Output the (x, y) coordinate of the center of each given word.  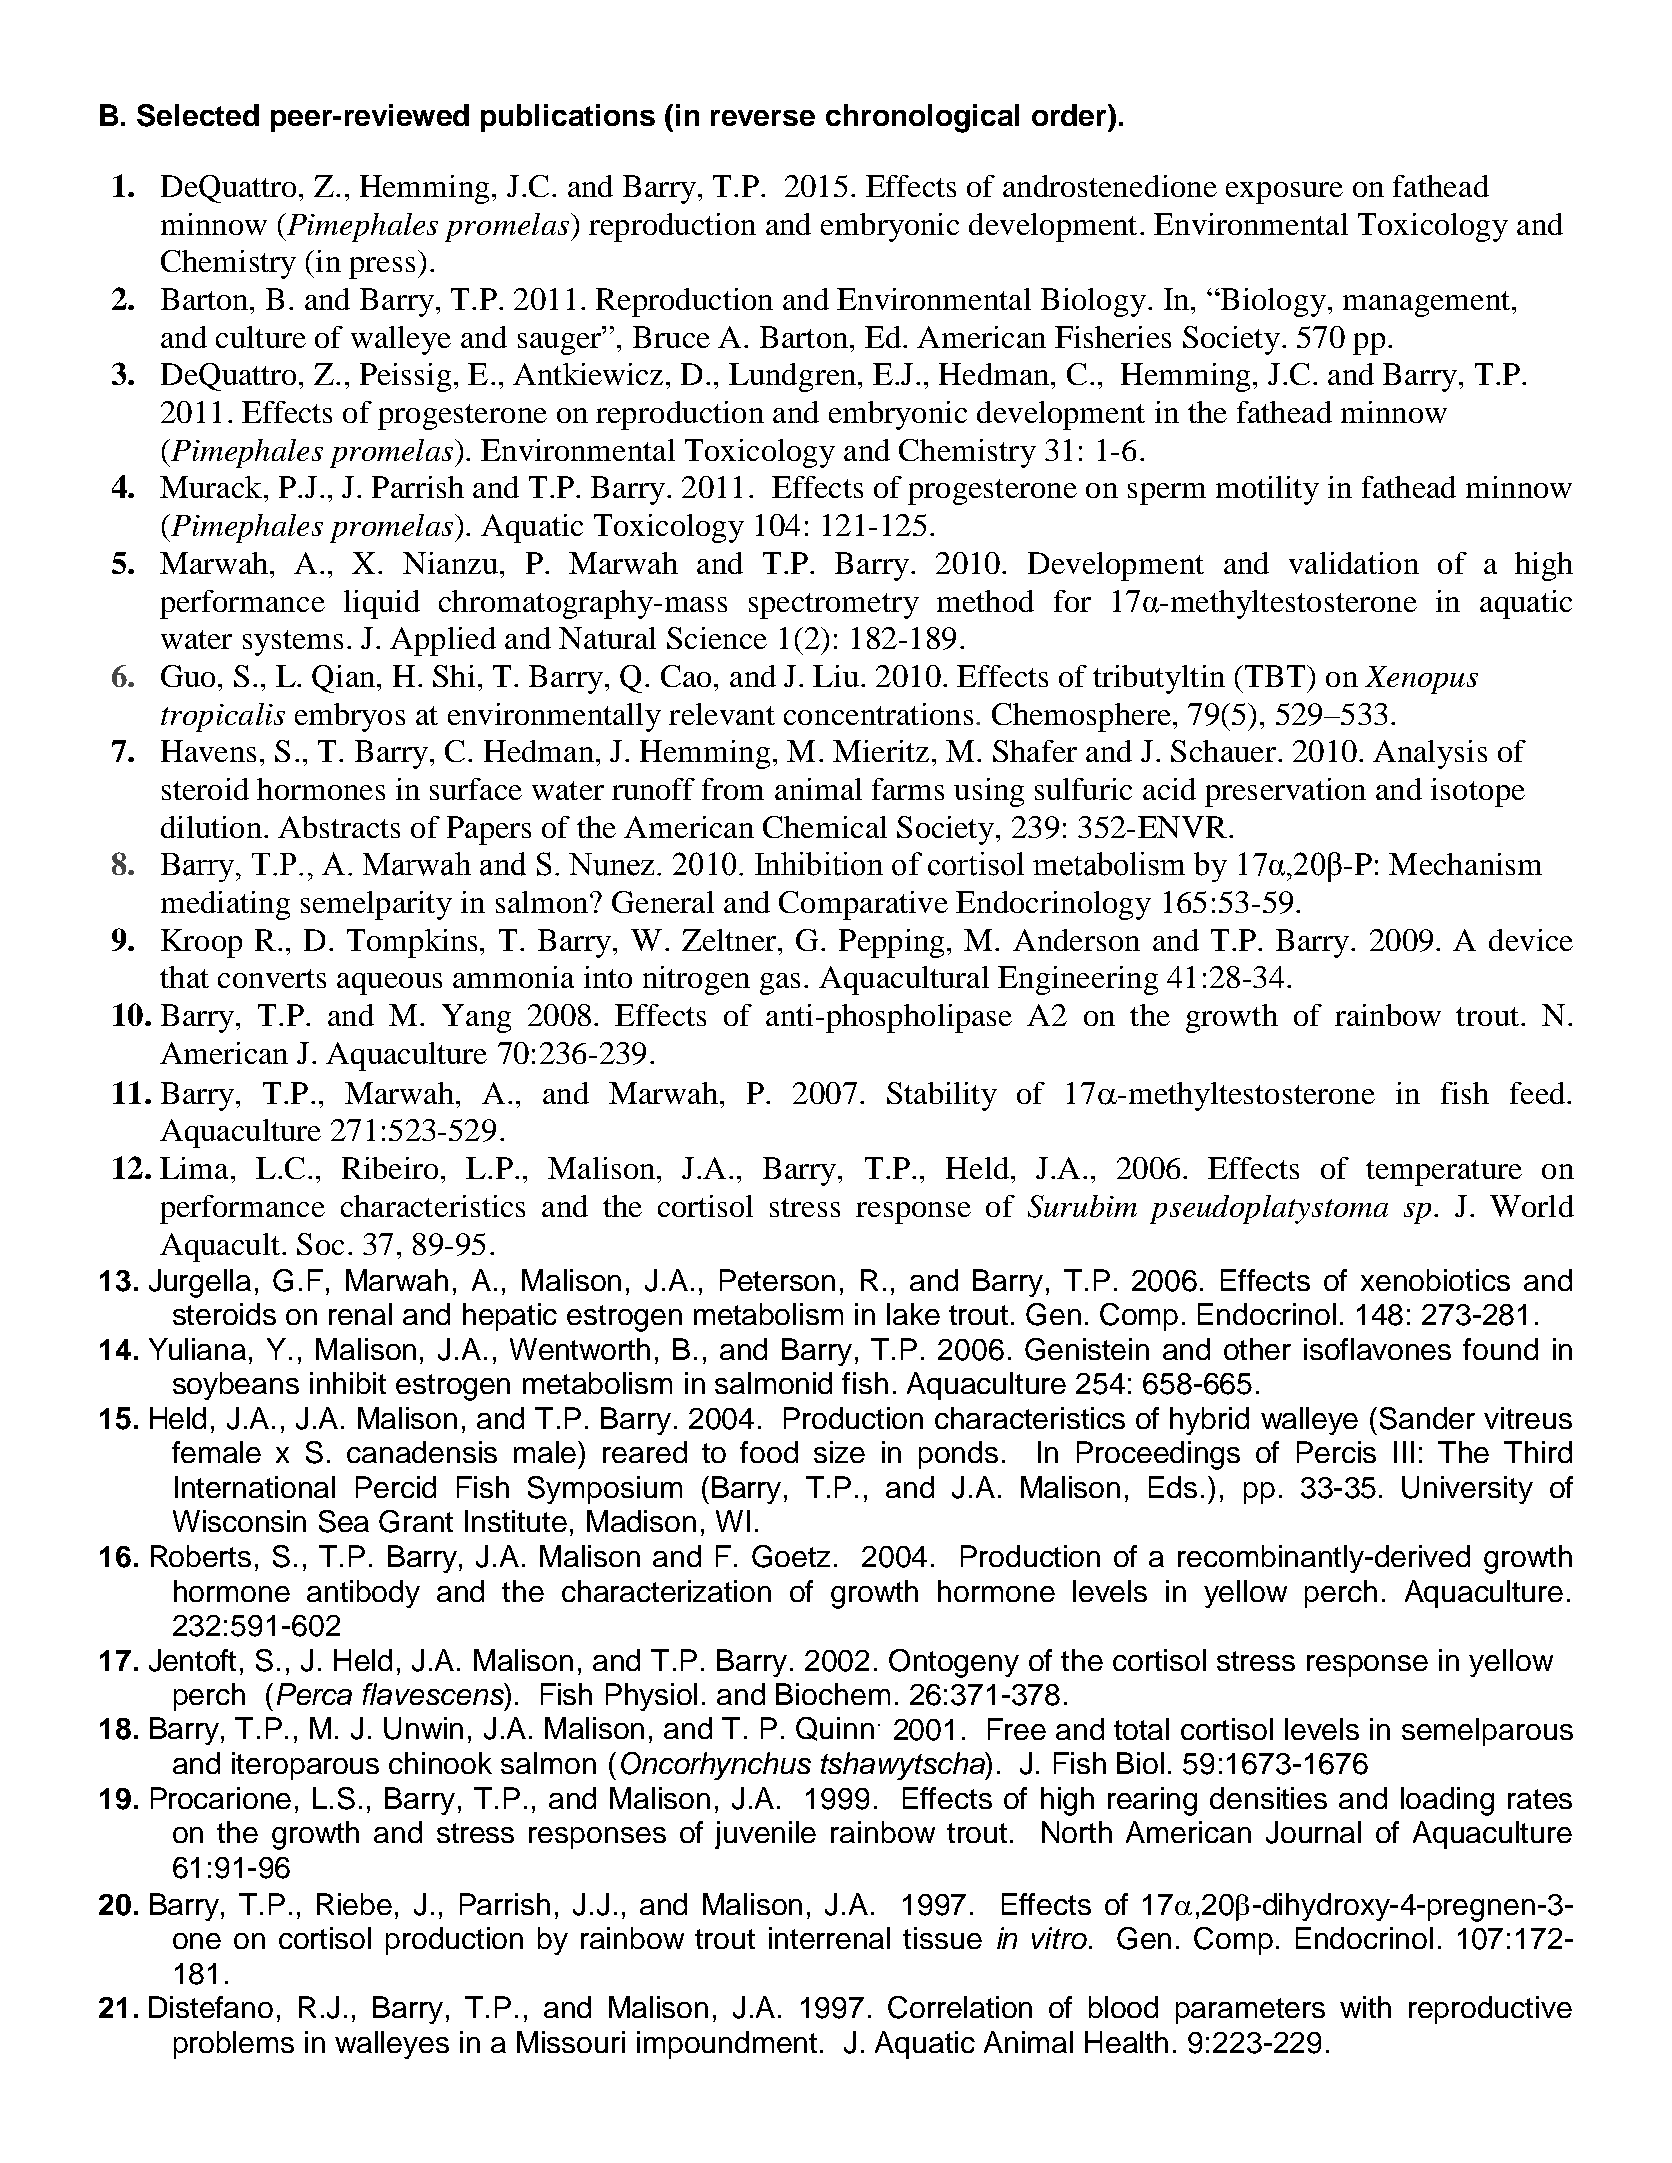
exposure (1284, 193)
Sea (344, 1521)
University (1467, 1490)
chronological (922, 118)
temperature (1444, 1173)
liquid (382, 604)
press (382, 268)
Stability (942, 1096)
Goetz (791, 1556)
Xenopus (1421, 680)
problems (234, 2045)
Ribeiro (390, 1168)
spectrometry (834, 606)
